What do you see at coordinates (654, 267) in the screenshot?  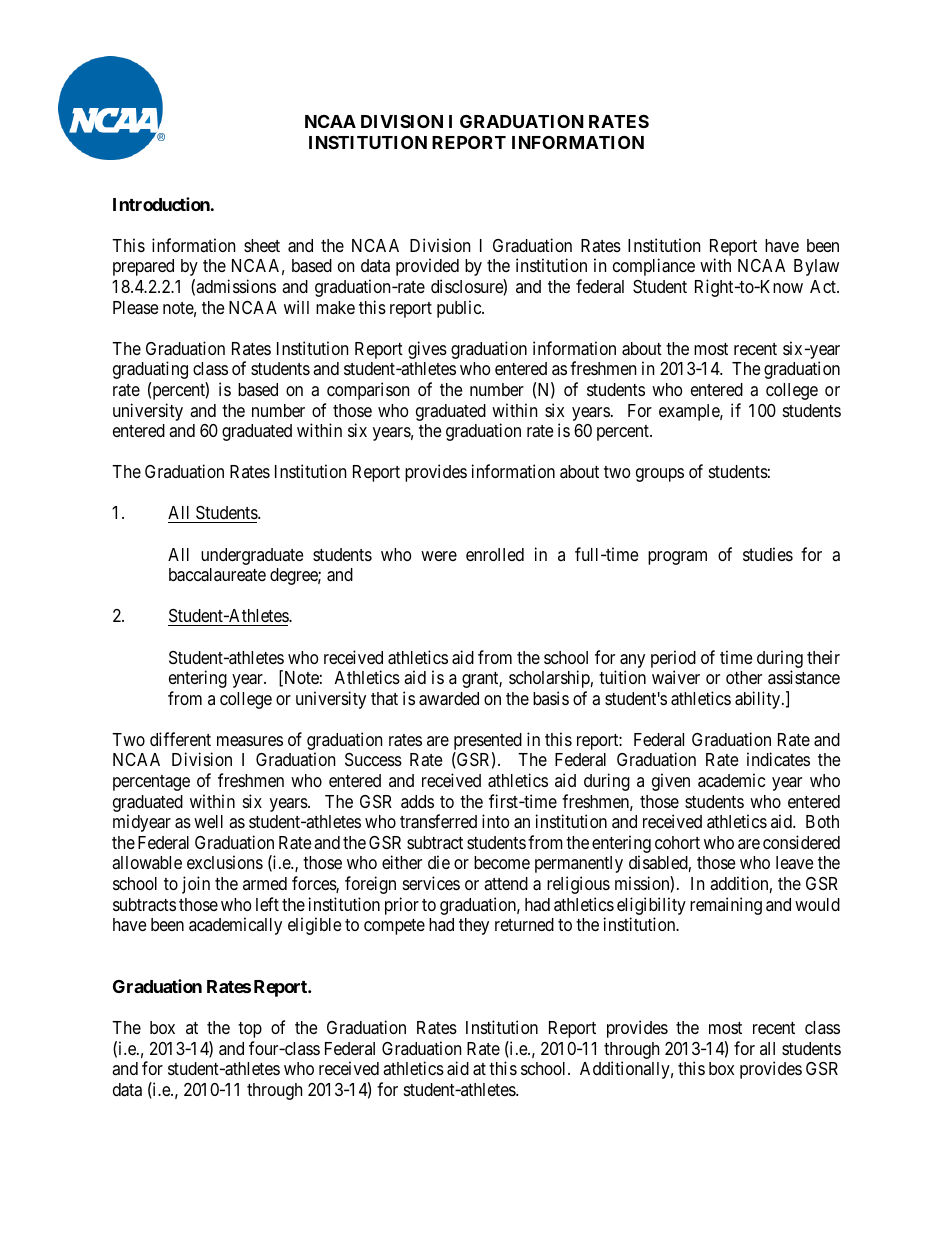 I see `compliance` at bounding box center [654, 267].
